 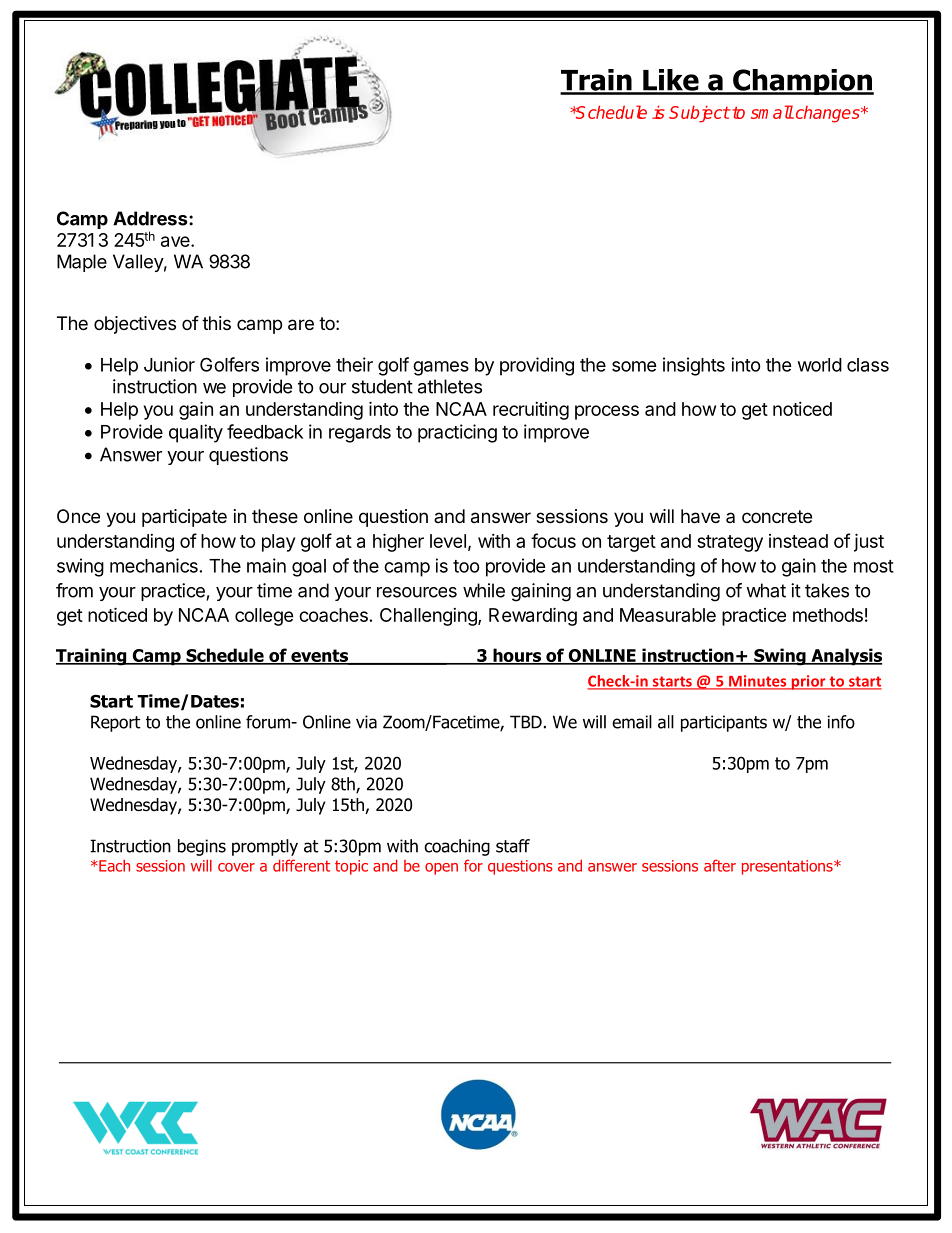 I want to click on participate, so click(x=184, y=518).
